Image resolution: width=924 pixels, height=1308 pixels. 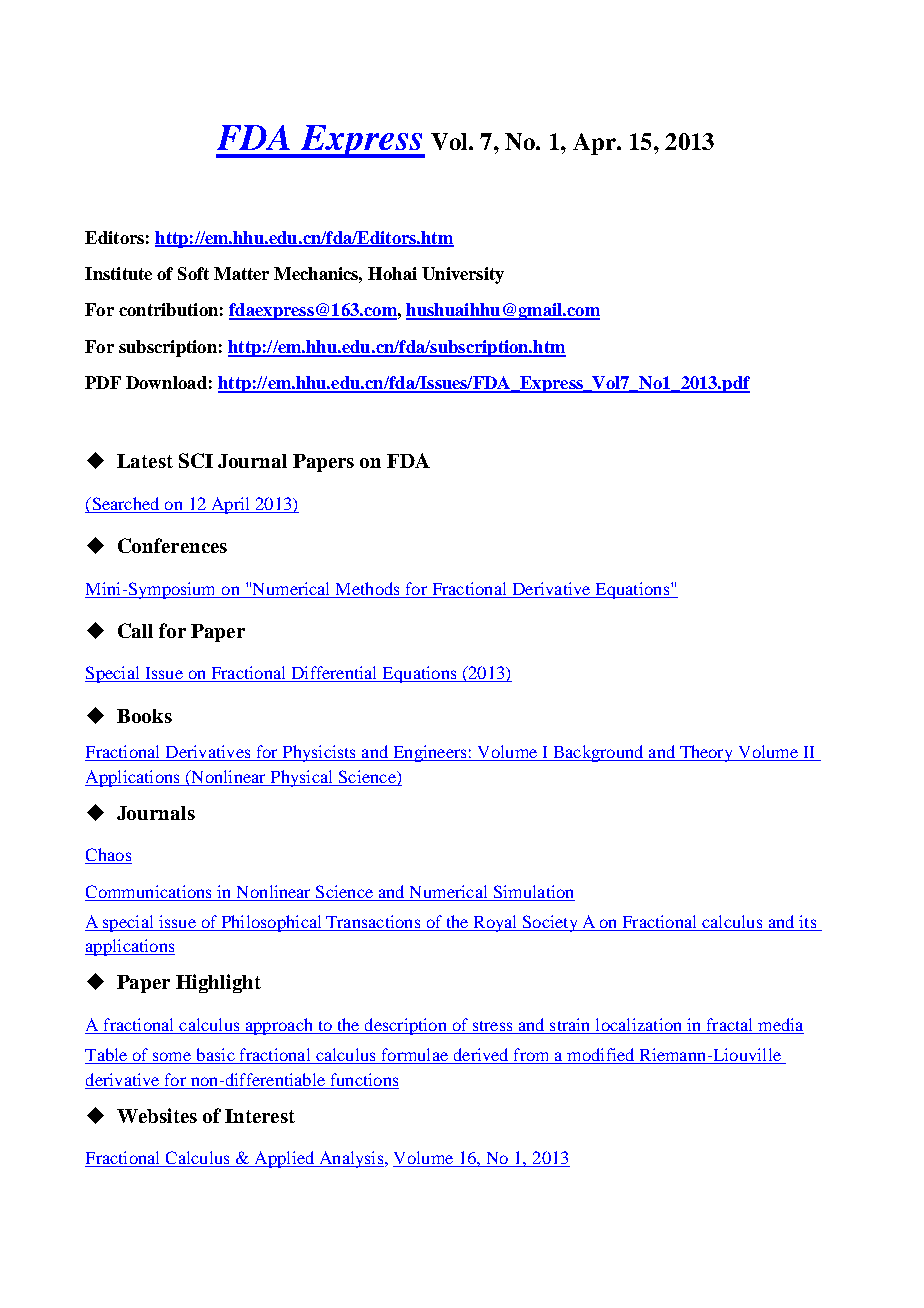 I want to click on Methods, so click(x=367, y=588).
